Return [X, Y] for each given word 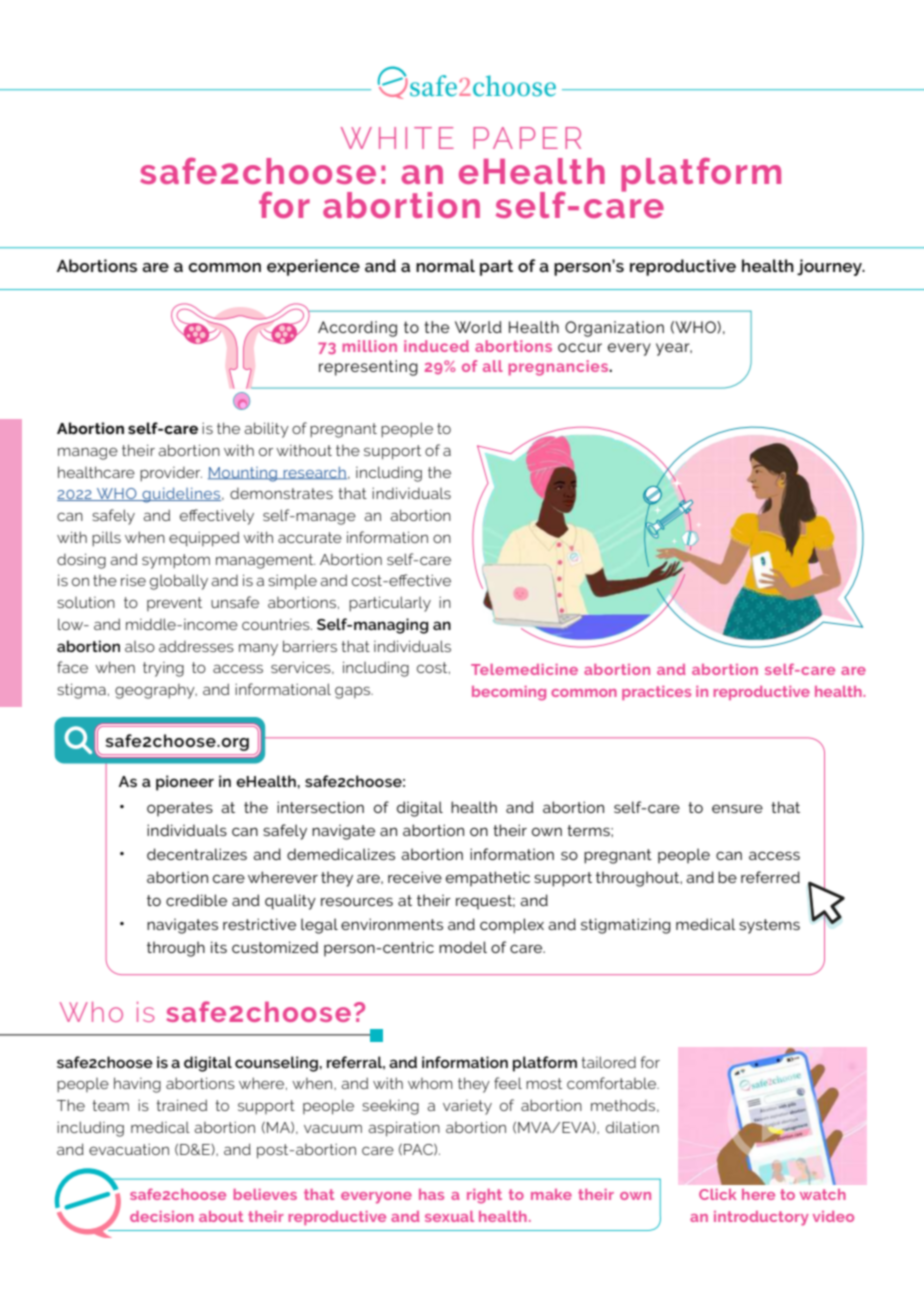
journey [830, 267]
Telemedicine [524, 669]
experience [313, 267]
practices [656, 693]
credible [196, 900]
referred [770, 877]
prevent [174, 604]
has [431, 1194]
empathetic [488, 879]
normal [445, 265]
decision [162, 1216]
